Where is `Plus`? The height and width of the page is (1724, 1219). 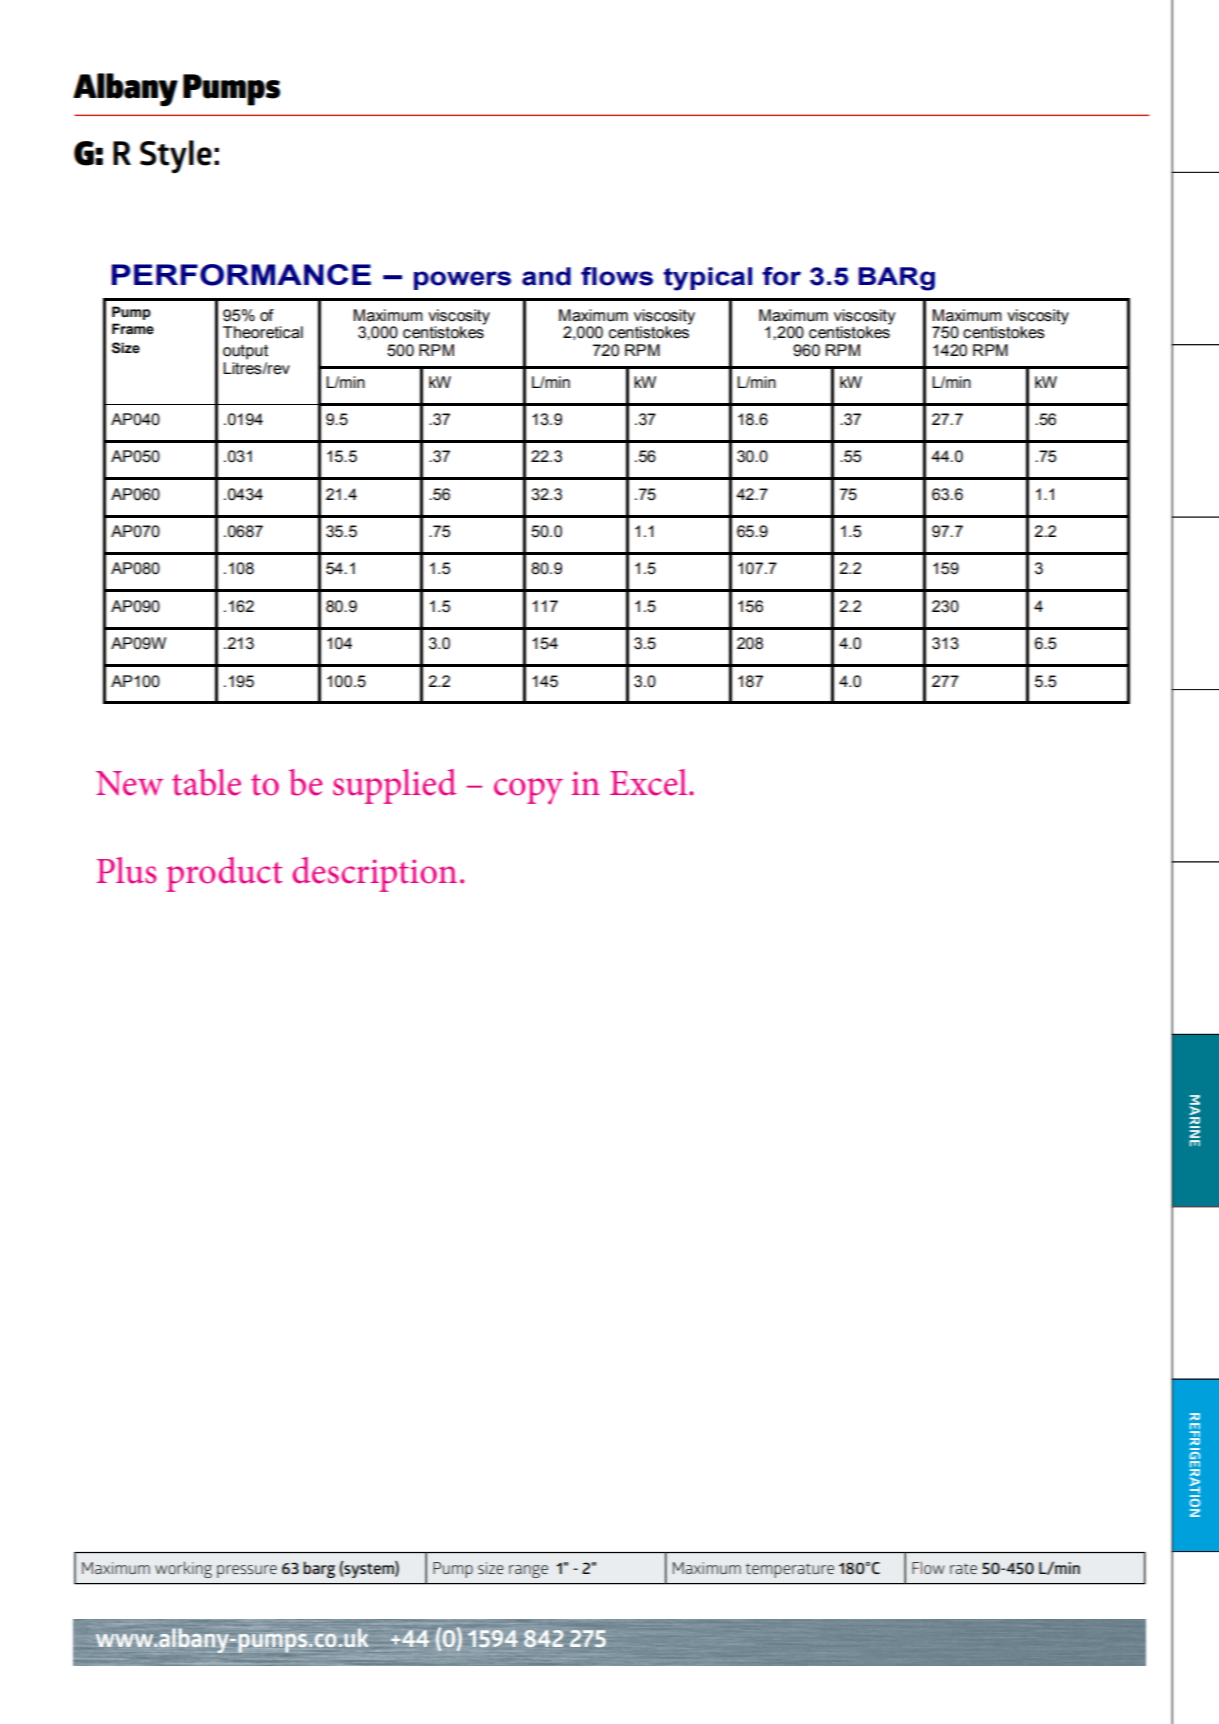 Plus is located at coordinates (126, 870).
